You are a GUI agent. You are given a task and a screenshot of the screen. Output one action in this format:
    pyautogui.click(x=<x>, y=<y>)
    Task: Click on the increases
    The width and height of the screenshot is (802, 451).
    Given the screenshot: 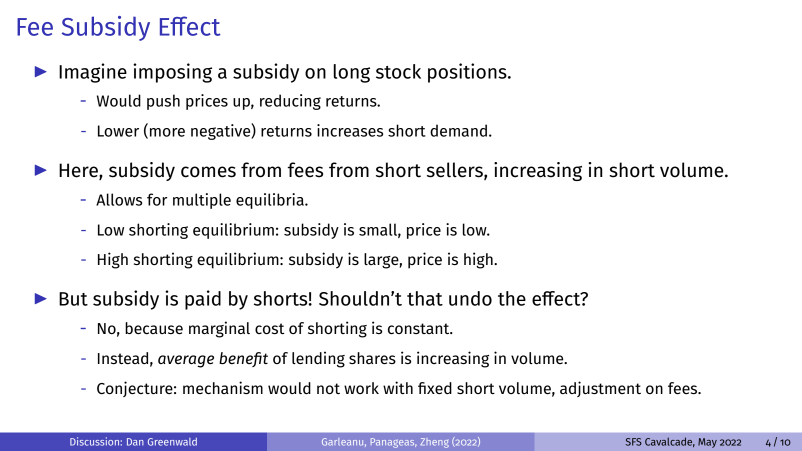 What is the action you would take?
    pyautogui.click(x=350, y=130)
